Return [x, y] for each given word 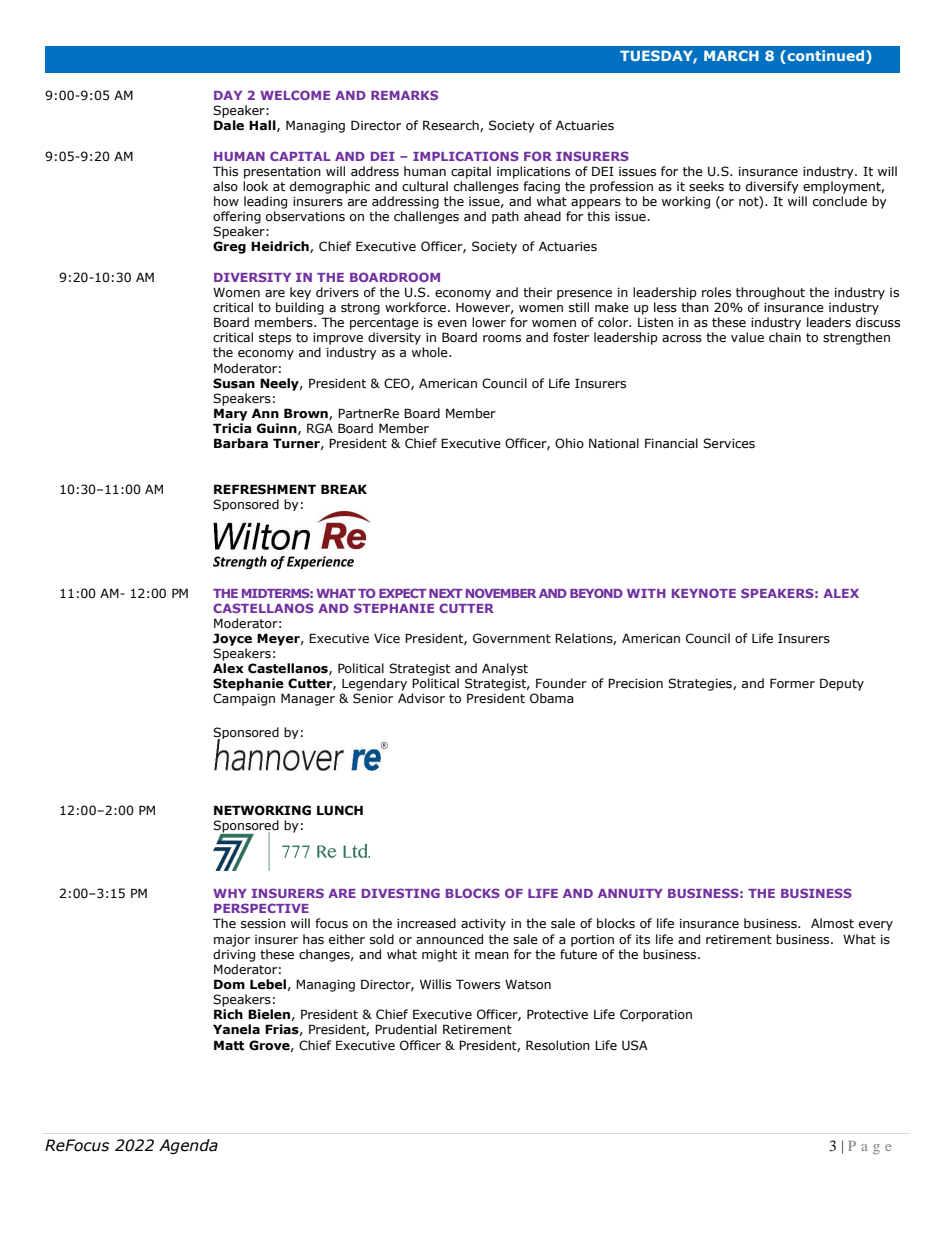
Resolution [558, 1045]
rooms [502, 339]
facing [541, 187]
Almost [832, 923]
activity [483, 925]
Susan [234, 383]
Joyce [232, 639]
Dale [229, 125]
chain [785, 337]
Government [512, 638]
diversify [772, 187]
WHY [230, 893]
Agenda [188, 1146]
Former [792, 683]
